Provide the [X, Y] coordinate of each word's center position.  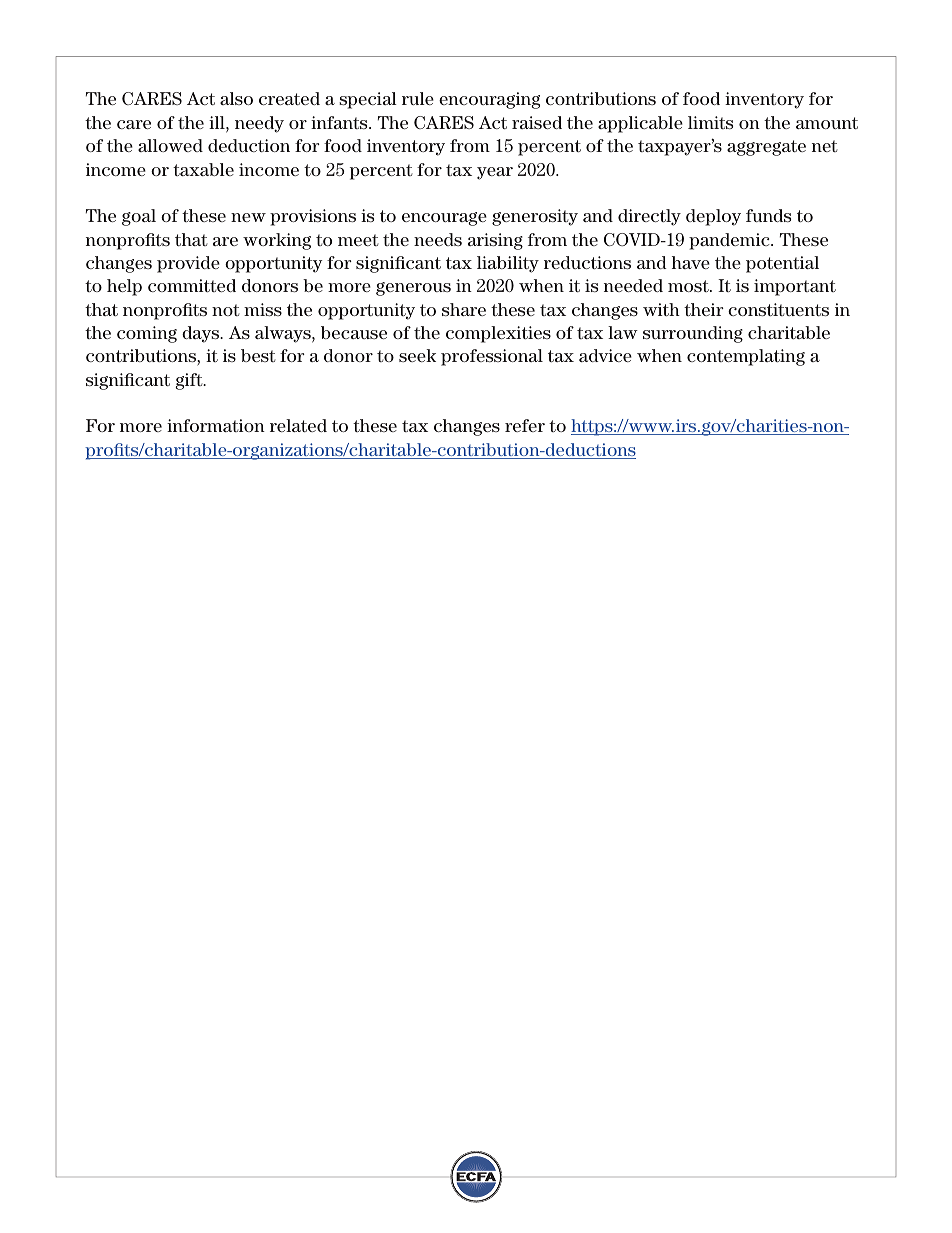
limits [710, 122]
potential [782, 264]
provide [188, 264]
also [236, 98]
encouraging [489, 100]
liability [508, 264]
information [216, 425]
